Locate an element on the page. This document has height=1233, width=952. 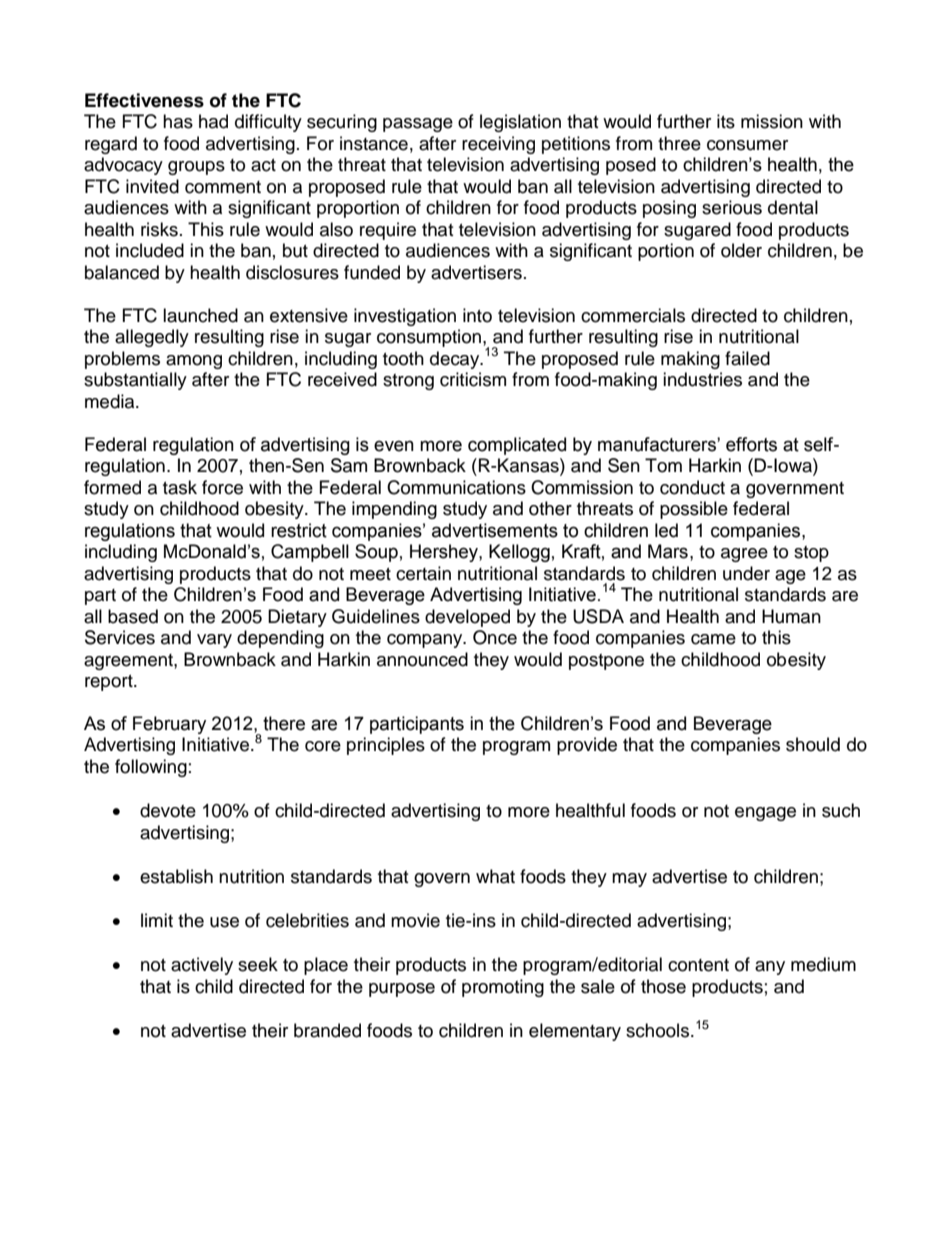
promoting is located at coordinates (503, 988).
